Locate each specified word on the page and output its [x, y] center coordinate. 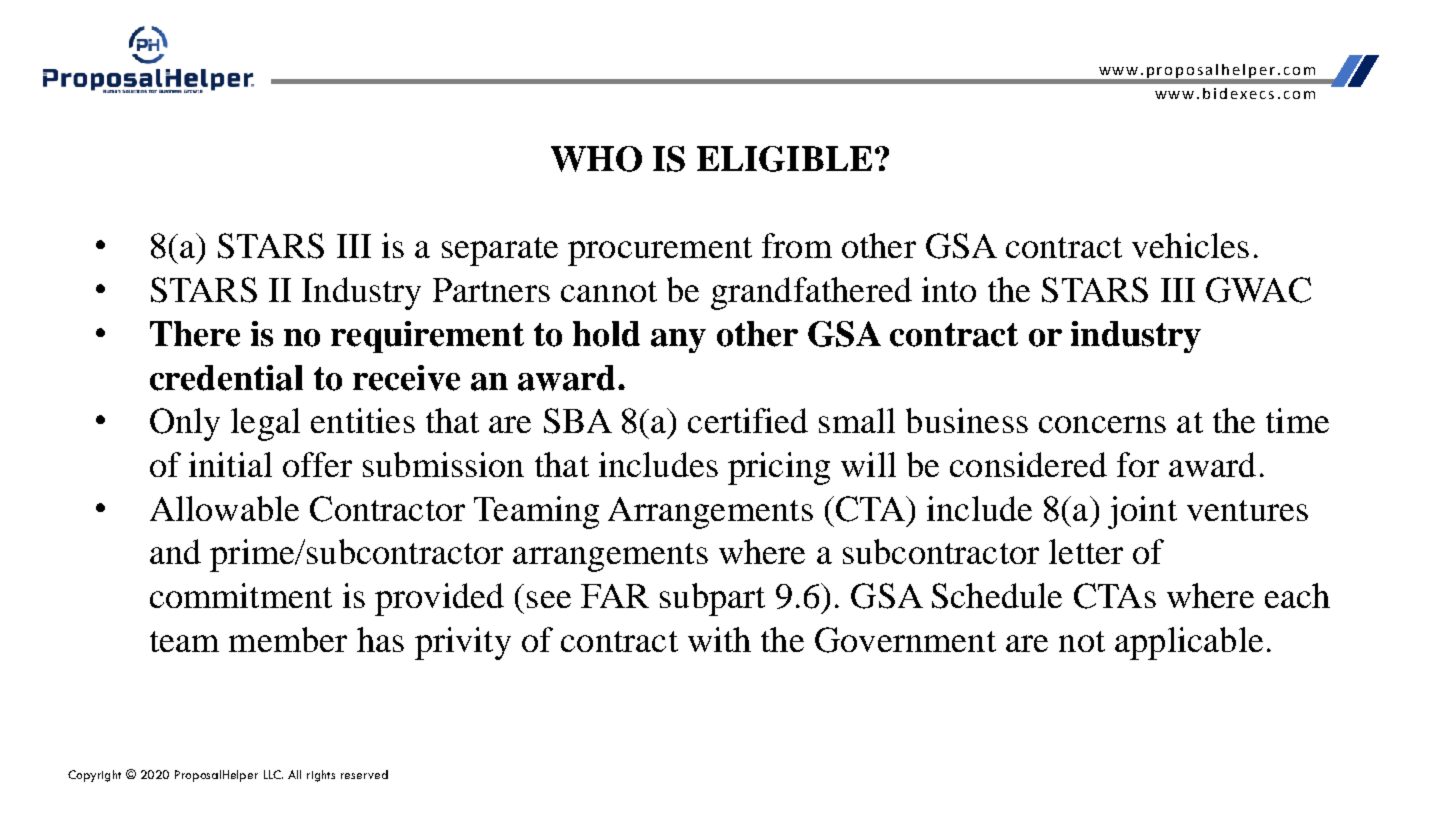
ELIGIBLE [784, 159]
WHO [596, 159]
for [1138, 464]
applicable [1189, 643]
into [949, 289]
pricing [779, 468]
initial [230, 464]
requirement [427, 337]
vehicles [1190, 245]
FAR [615, 596]
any [678, 341]
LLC [273, 774]
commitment [241, 595]
